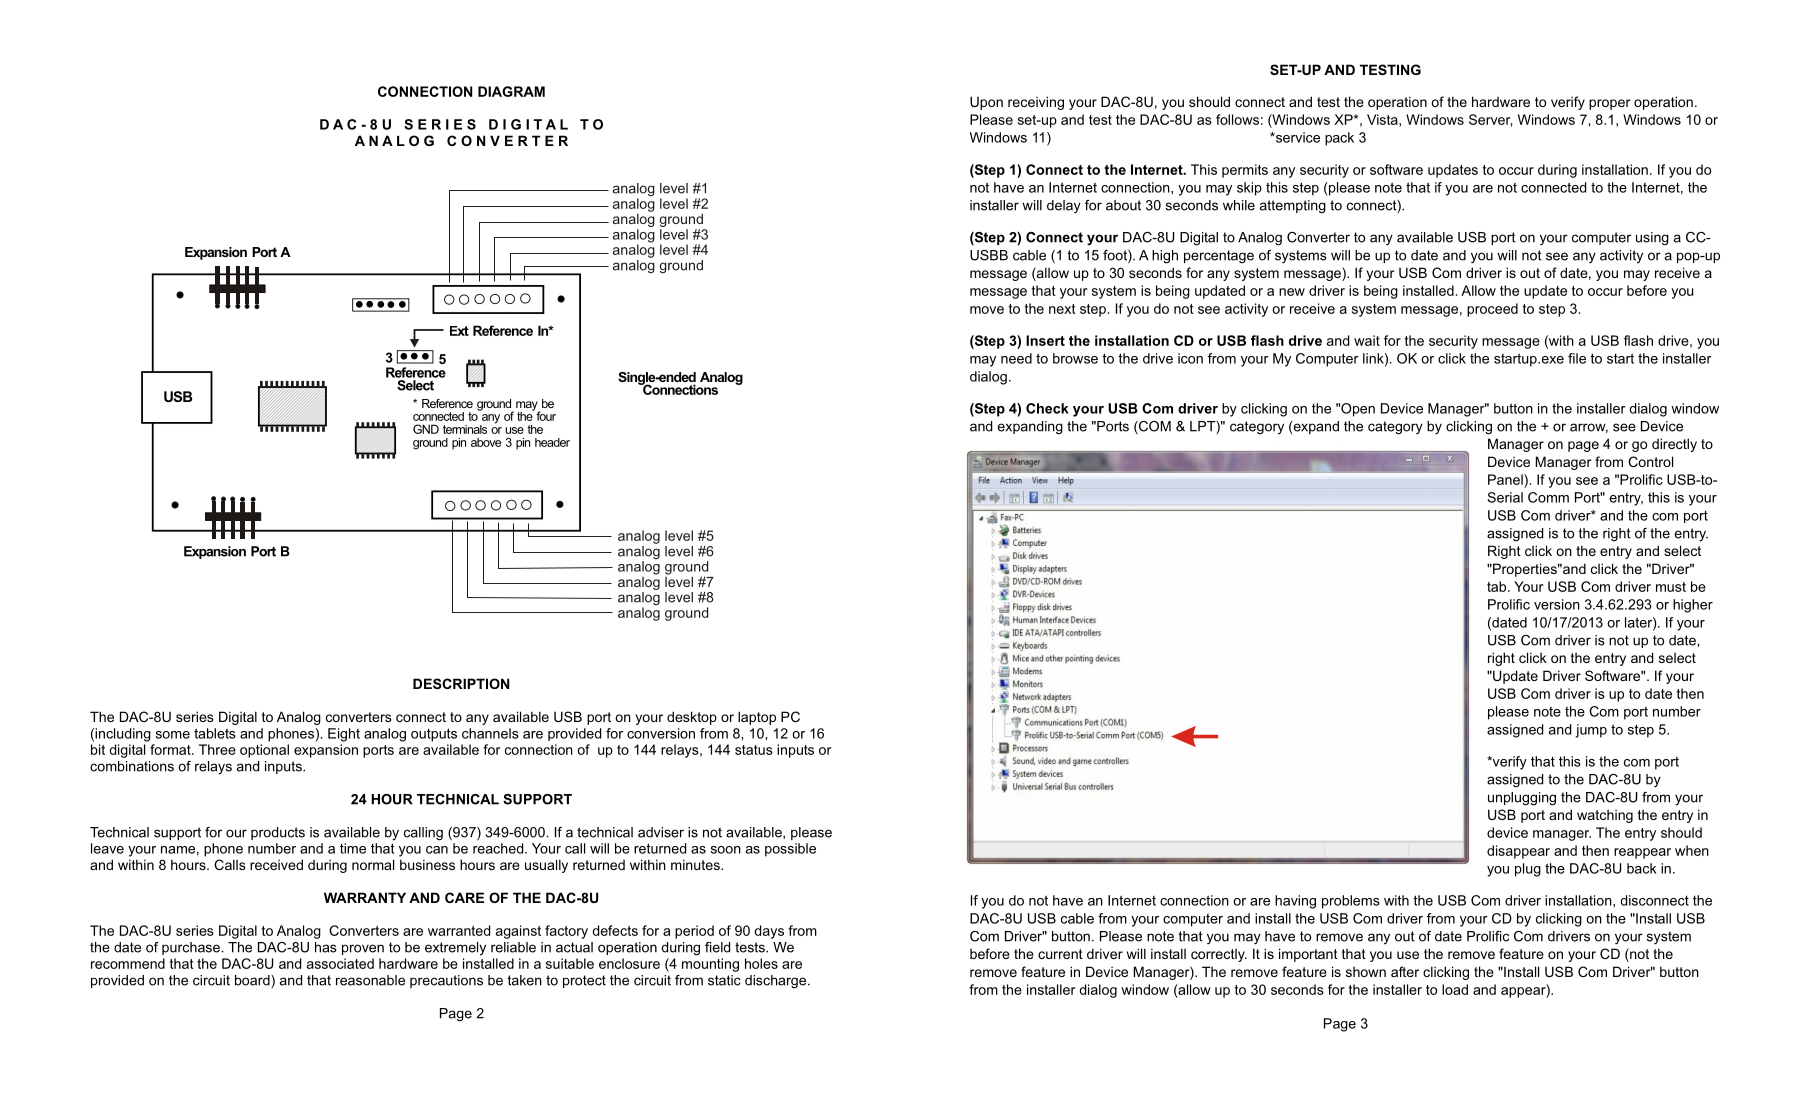  I want to click on DIAGRAM, so click(511, 91).
